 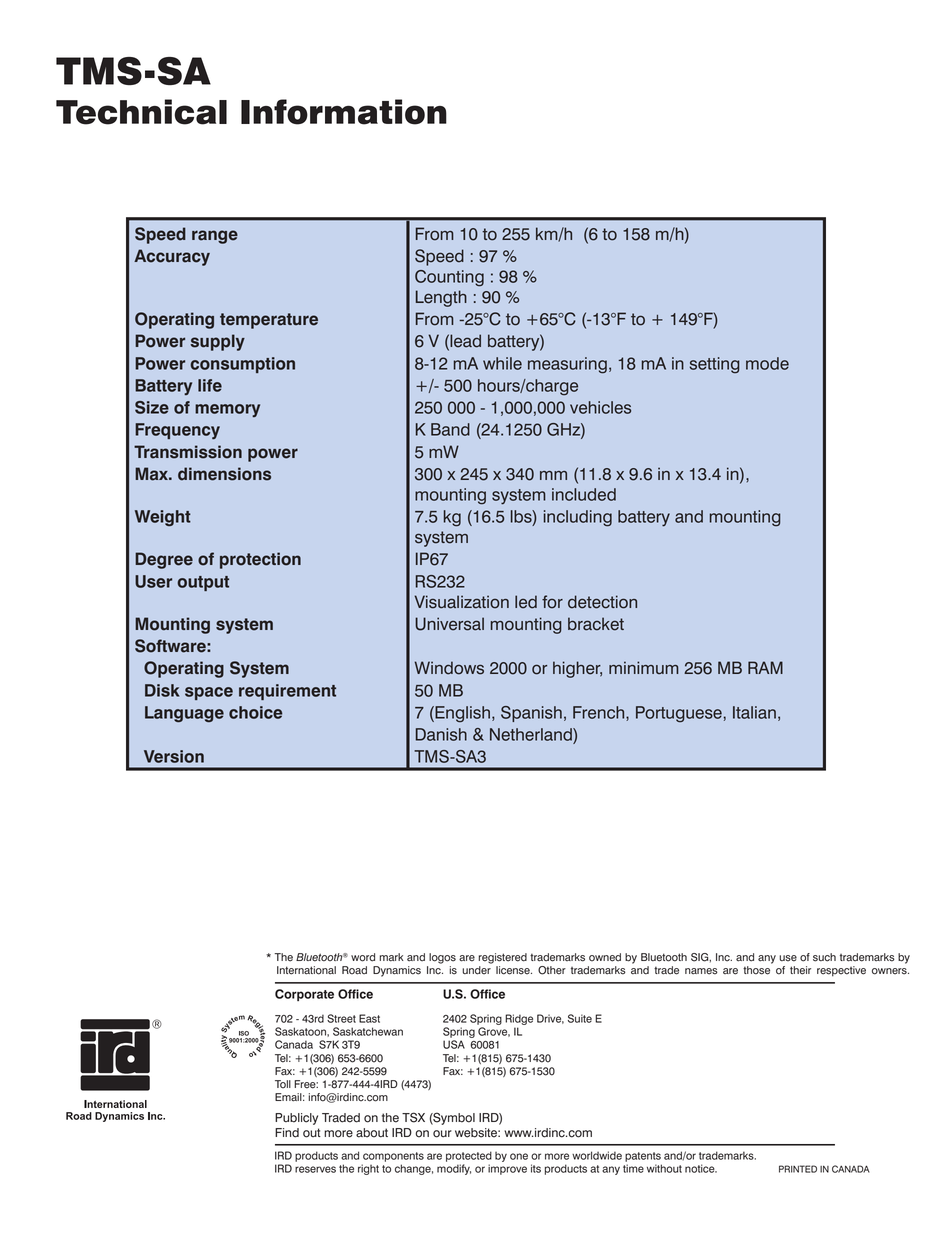 What do you see at coordinates (798, 1169) in the screenshot?
I see `PRINTED` at bounding box center [798, 1169].
